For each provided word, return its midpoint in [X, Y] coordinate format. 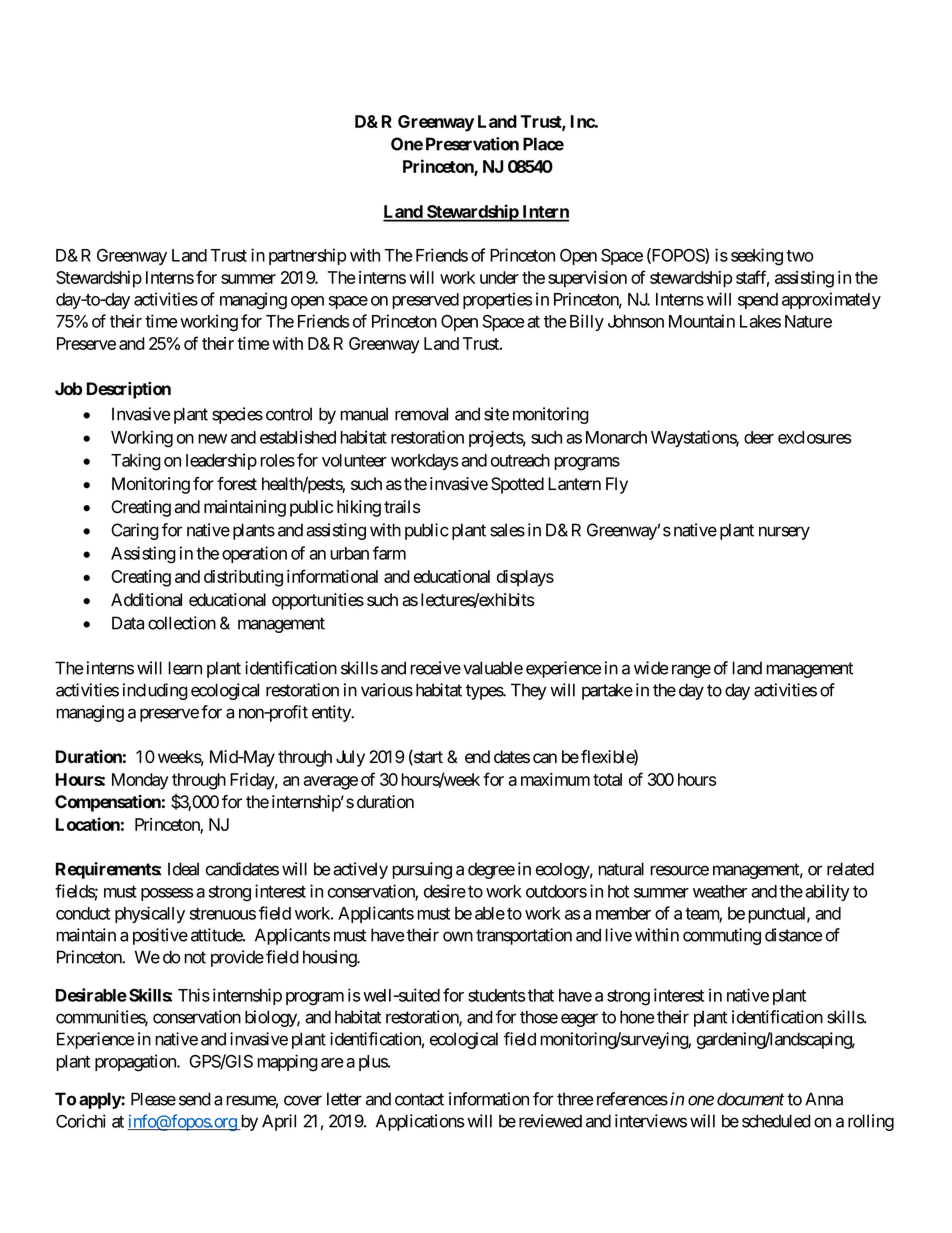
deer [759, 437]
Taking [136, 462]
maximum [555, 779]
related [850, 869]
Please [153, 1099]
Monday [140, 781]
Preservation [472, 144]
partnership [307, 256]
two [799, 256]
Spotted [517, 485]
